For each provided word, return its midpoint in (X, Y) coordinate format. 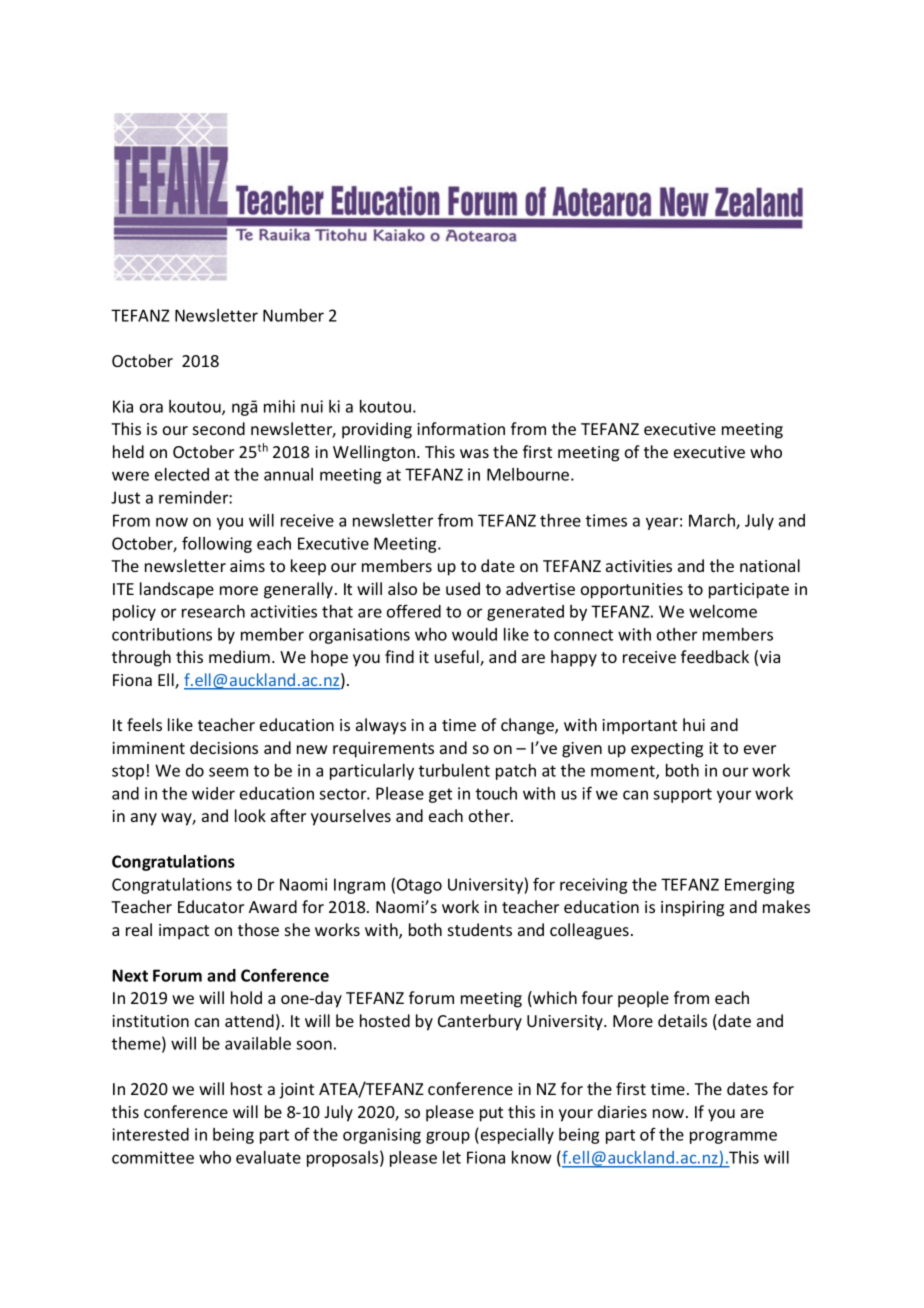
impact (184, 932)
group (448, 1137)
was (474, 453)
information (461, 428)
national (770, 565)
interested (150, 1134)
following (217, 544)
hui (694, 724)
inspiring (692, 909)
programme (733, 1137)
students (480, 929)
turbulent (454, 770)
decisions (224, 747)
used (463, 588)
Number (293, 315)
